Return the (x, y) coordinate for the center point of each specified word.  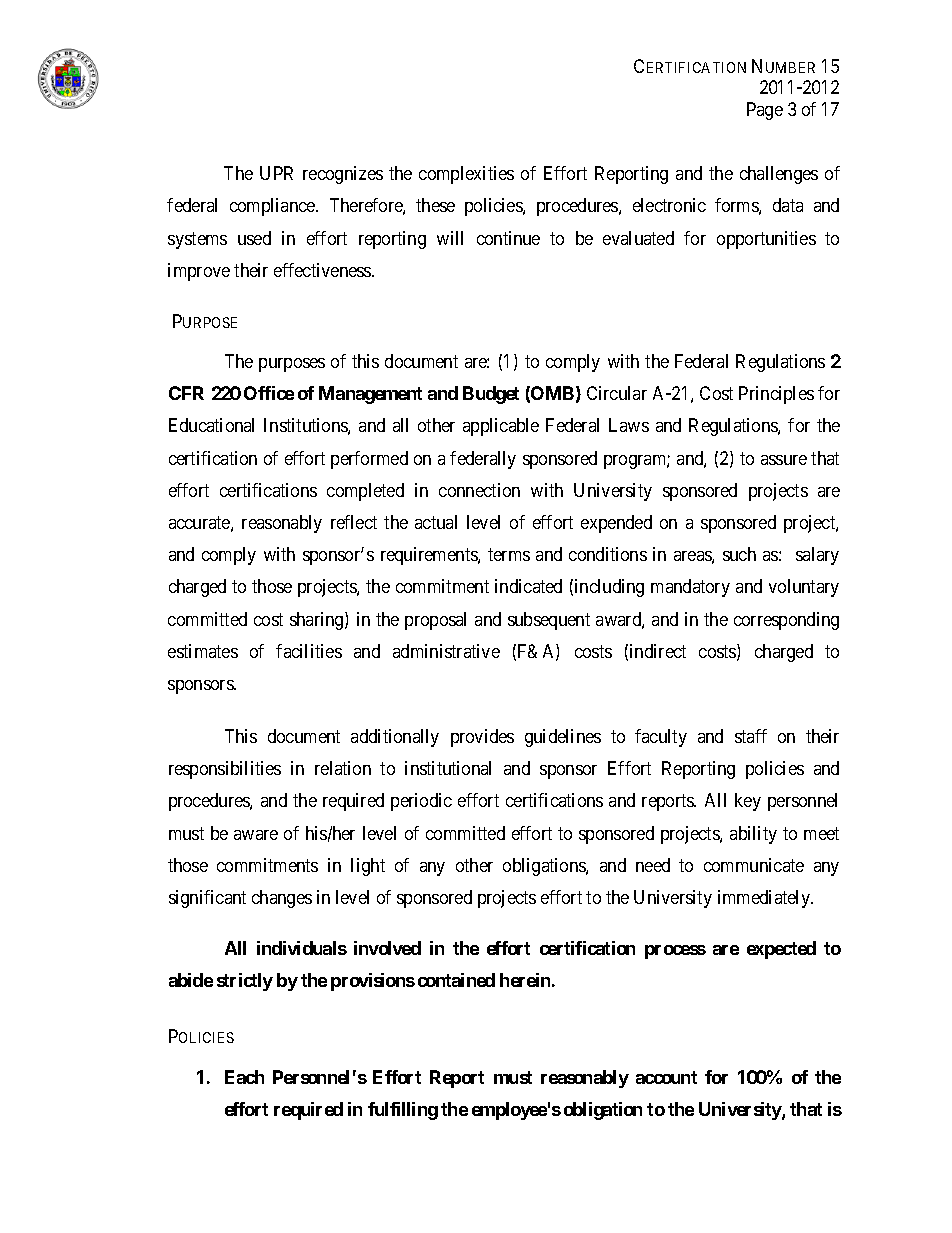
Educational (211, 425)
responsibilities (225, 770)
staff (751, 736)
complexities (466, 175)
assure (784, 460)
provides (482, 738)
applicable (501, 427)
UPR (276, 173)
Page (765, 111)
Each (244, 1077)
